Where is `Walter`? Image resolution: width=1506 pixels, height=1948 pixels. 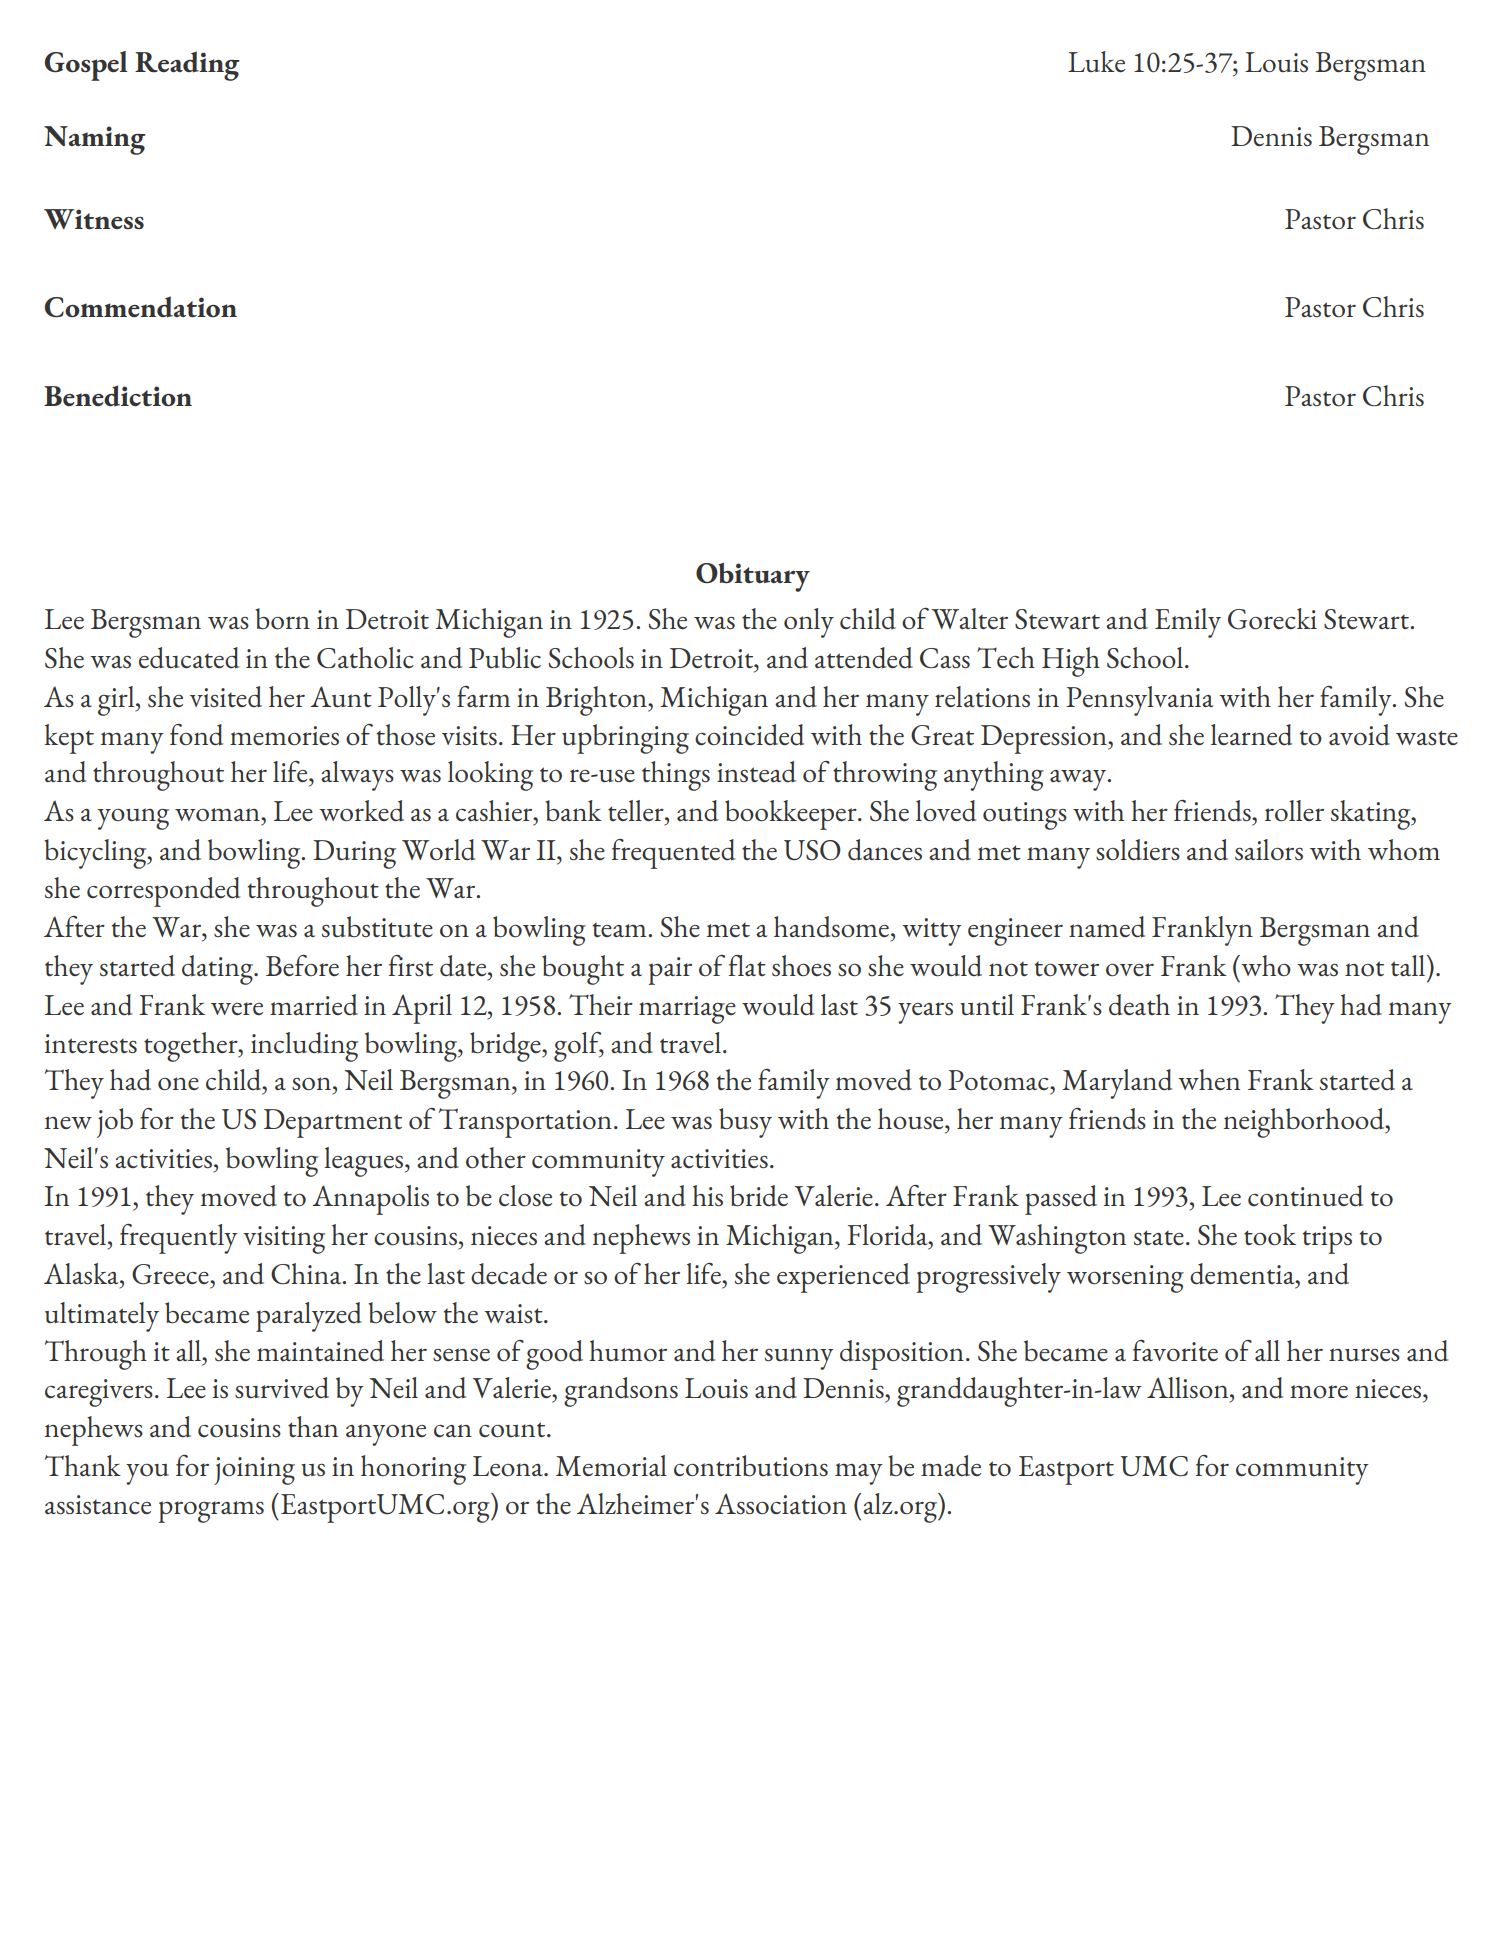 Walter is located at coordinates (970, 618).
